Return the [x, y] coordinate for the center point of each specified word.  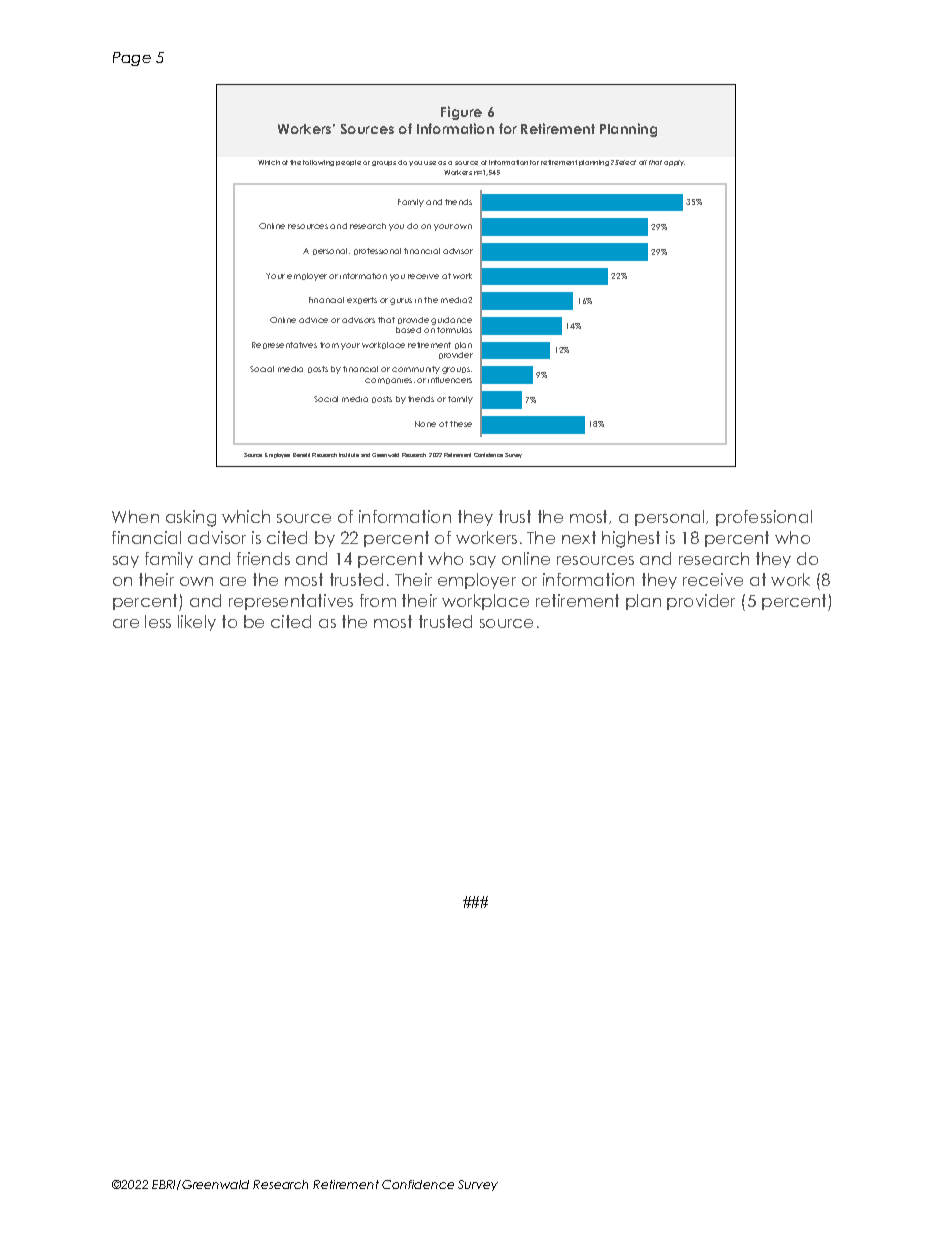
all [643, 162]
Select [625, 162]
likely [197, 623]
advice [313, 320]
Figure [461, 113]
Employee [277, 455]
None [425, 424]
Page [132, 59]
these [461, 424]
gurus [401, 301]
